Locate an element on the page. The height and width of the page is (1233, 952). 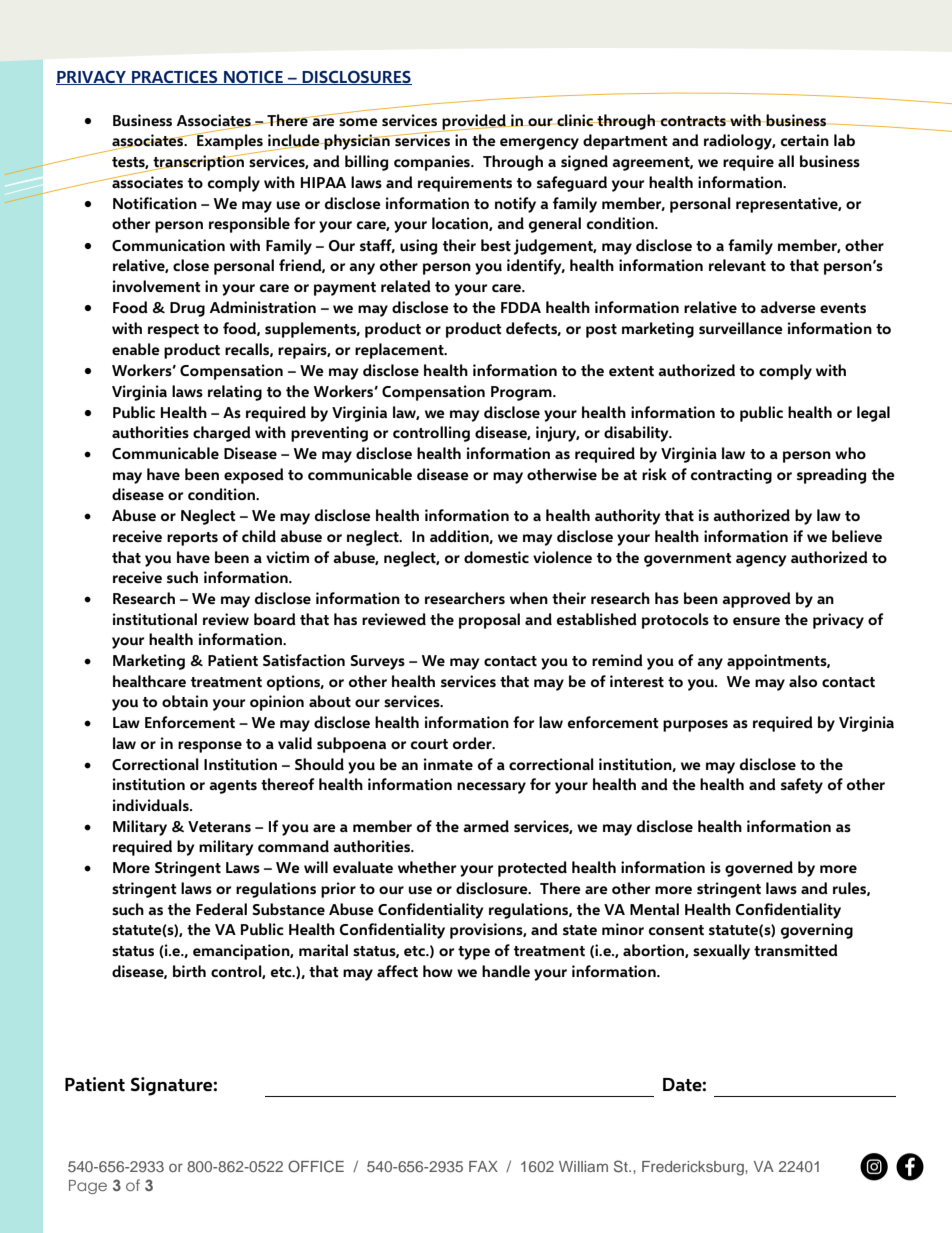
transmitted is located at coordinates (796, 950).
